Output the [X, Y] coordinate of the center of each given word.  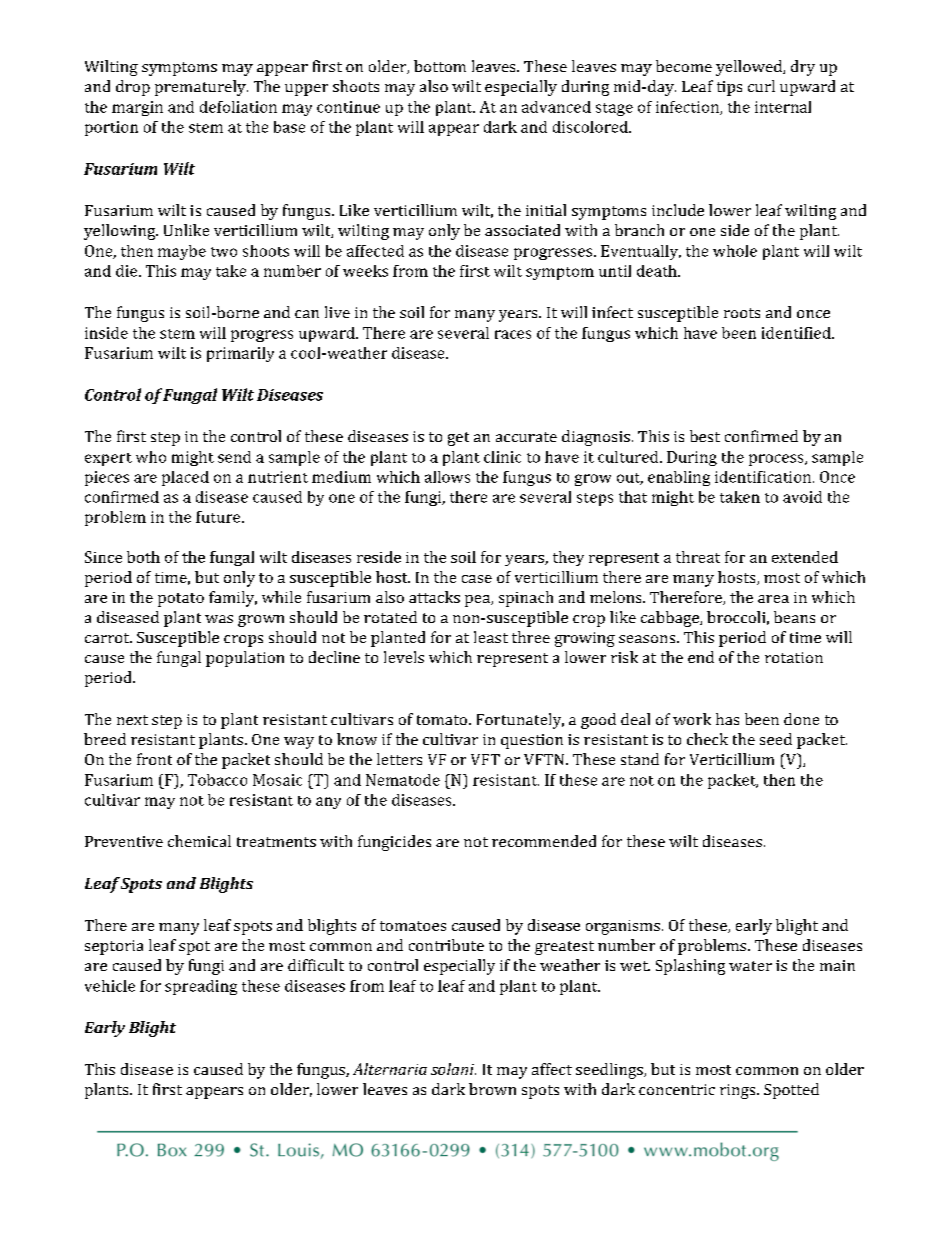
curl [761, 86]
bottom [440, 66]
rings [739, 1091]
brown [492, 1089]
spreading [201, 987]
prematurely [201, 88]
